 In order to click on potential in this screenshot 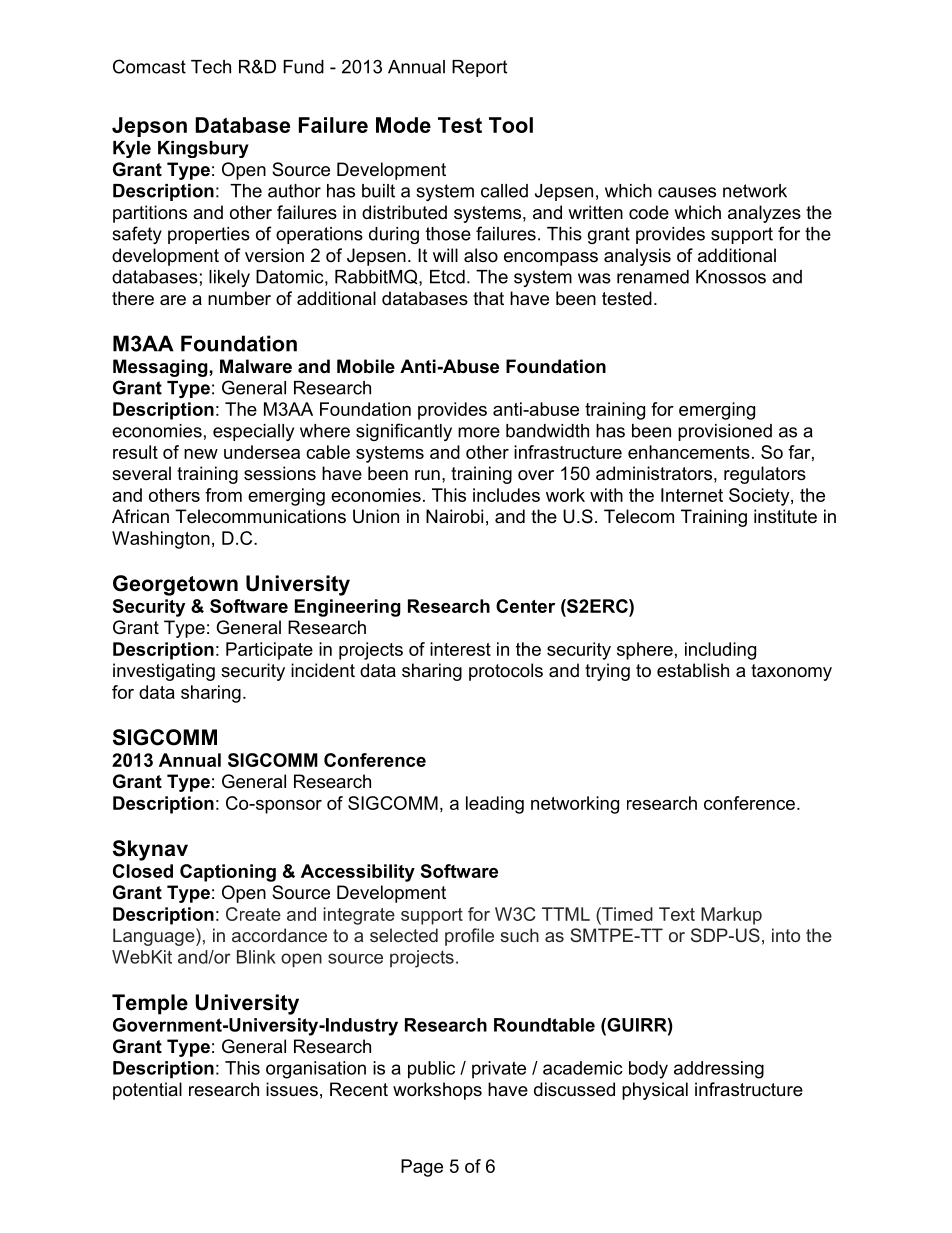, I will do `click(147, 1091)`.
